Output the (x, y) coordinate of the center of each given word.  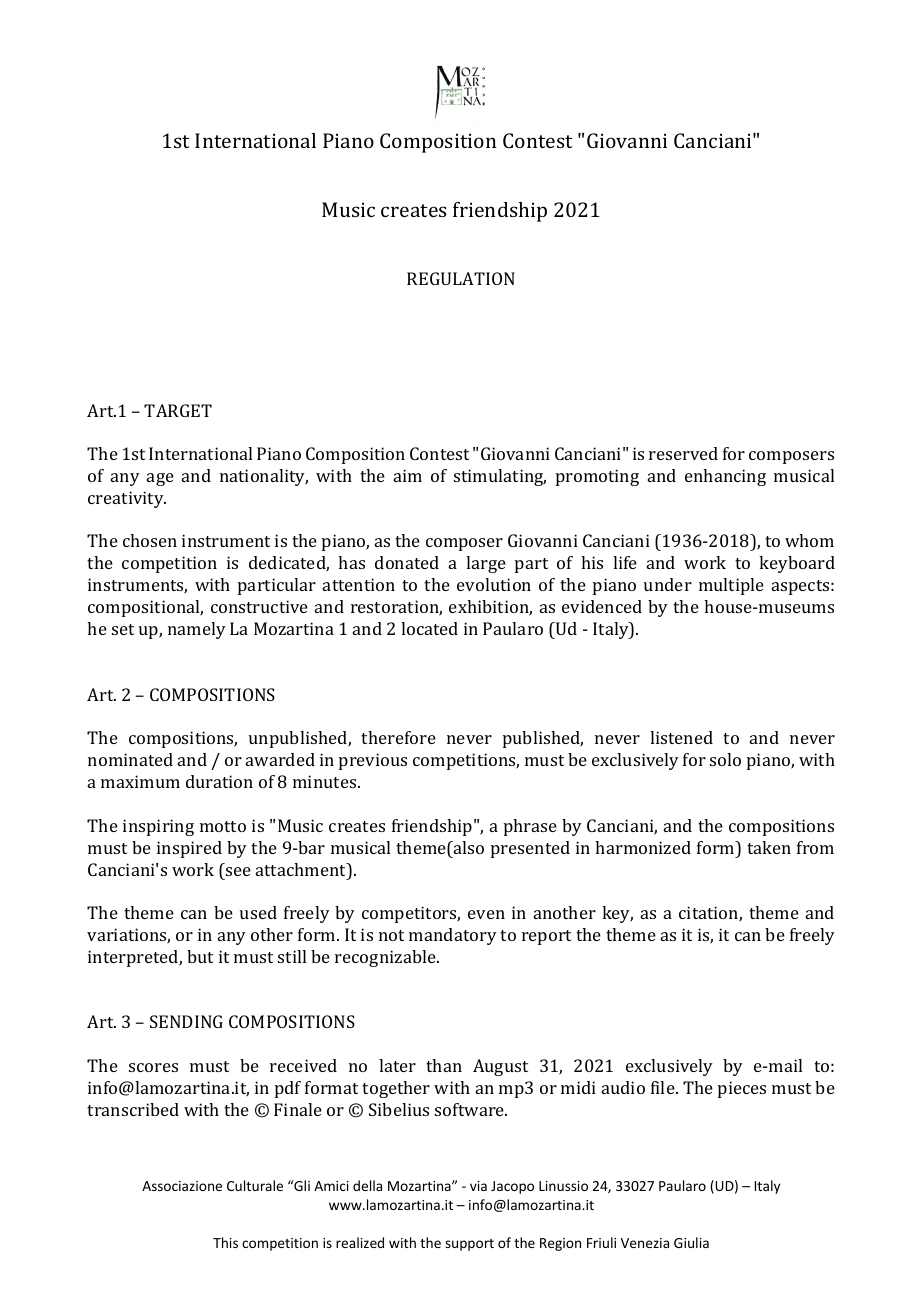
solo (725, 759)
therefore (398, 737)
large (486, 564)
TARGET (178, 410)
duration (219, 781)
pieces (742, 1089)
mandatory (453, 936)
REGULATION (461, 278)
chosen (150, 540)
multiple (731, 586)
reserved (683, 453)
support (469, 1245)
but (200, 956)
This (225, 1242)
